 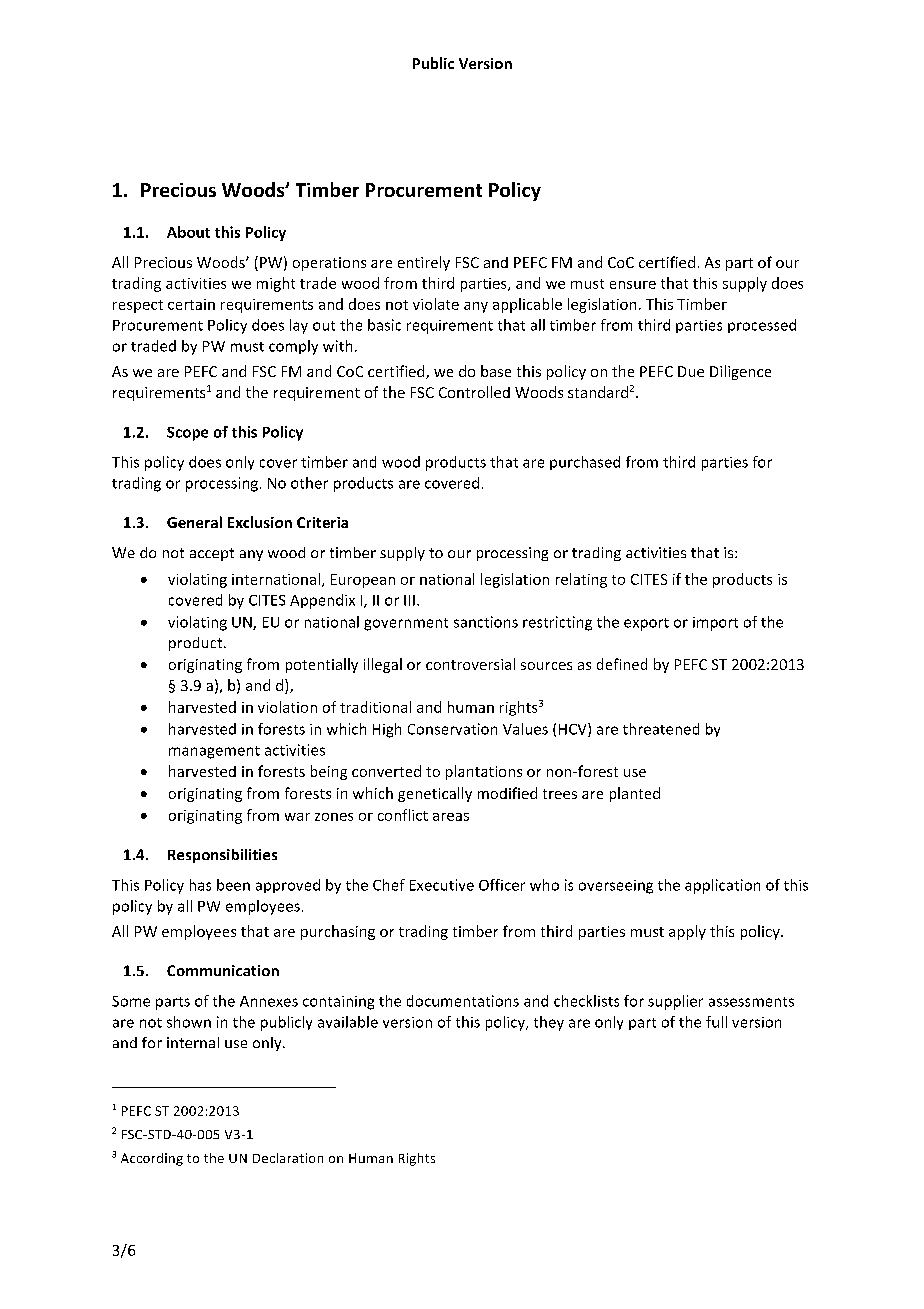 I want to click on full, so click(x=716, y=1022).
